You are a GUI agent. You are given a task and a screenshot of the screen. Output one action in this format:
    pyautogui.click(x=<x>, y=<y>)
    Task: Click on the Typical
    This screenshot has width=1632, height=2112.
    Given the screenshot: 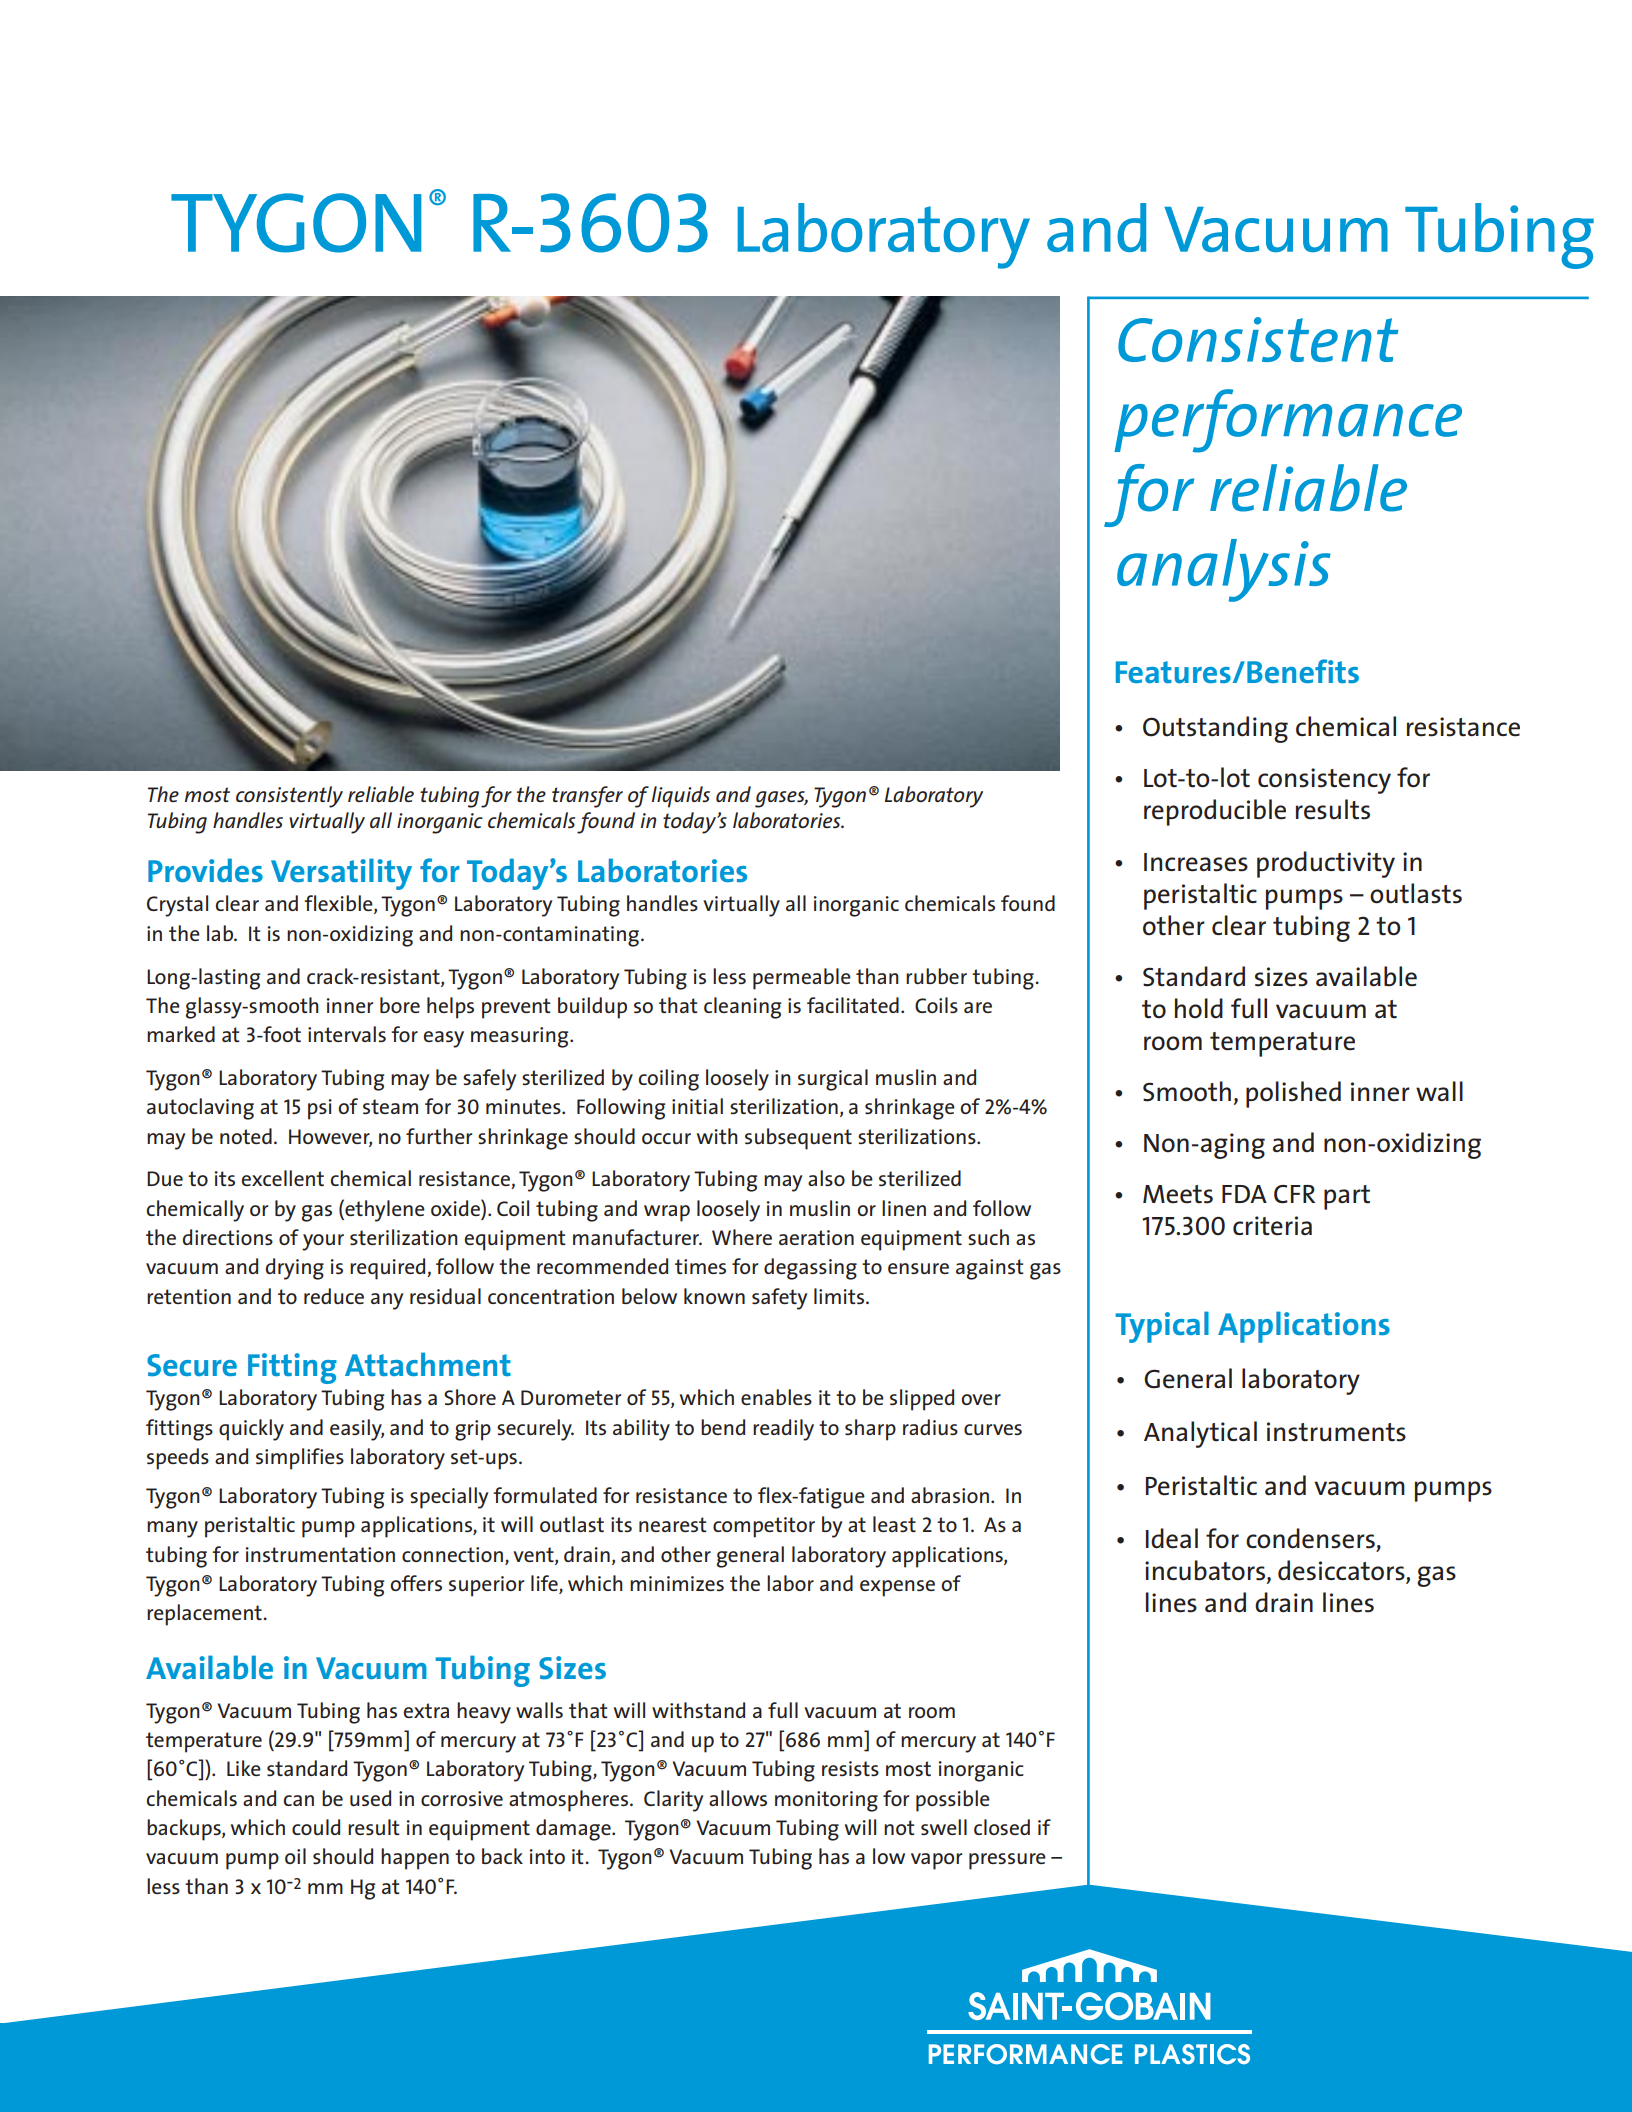 What is the action you would take?
    pyautogui.click(x=1162, y=1327)
